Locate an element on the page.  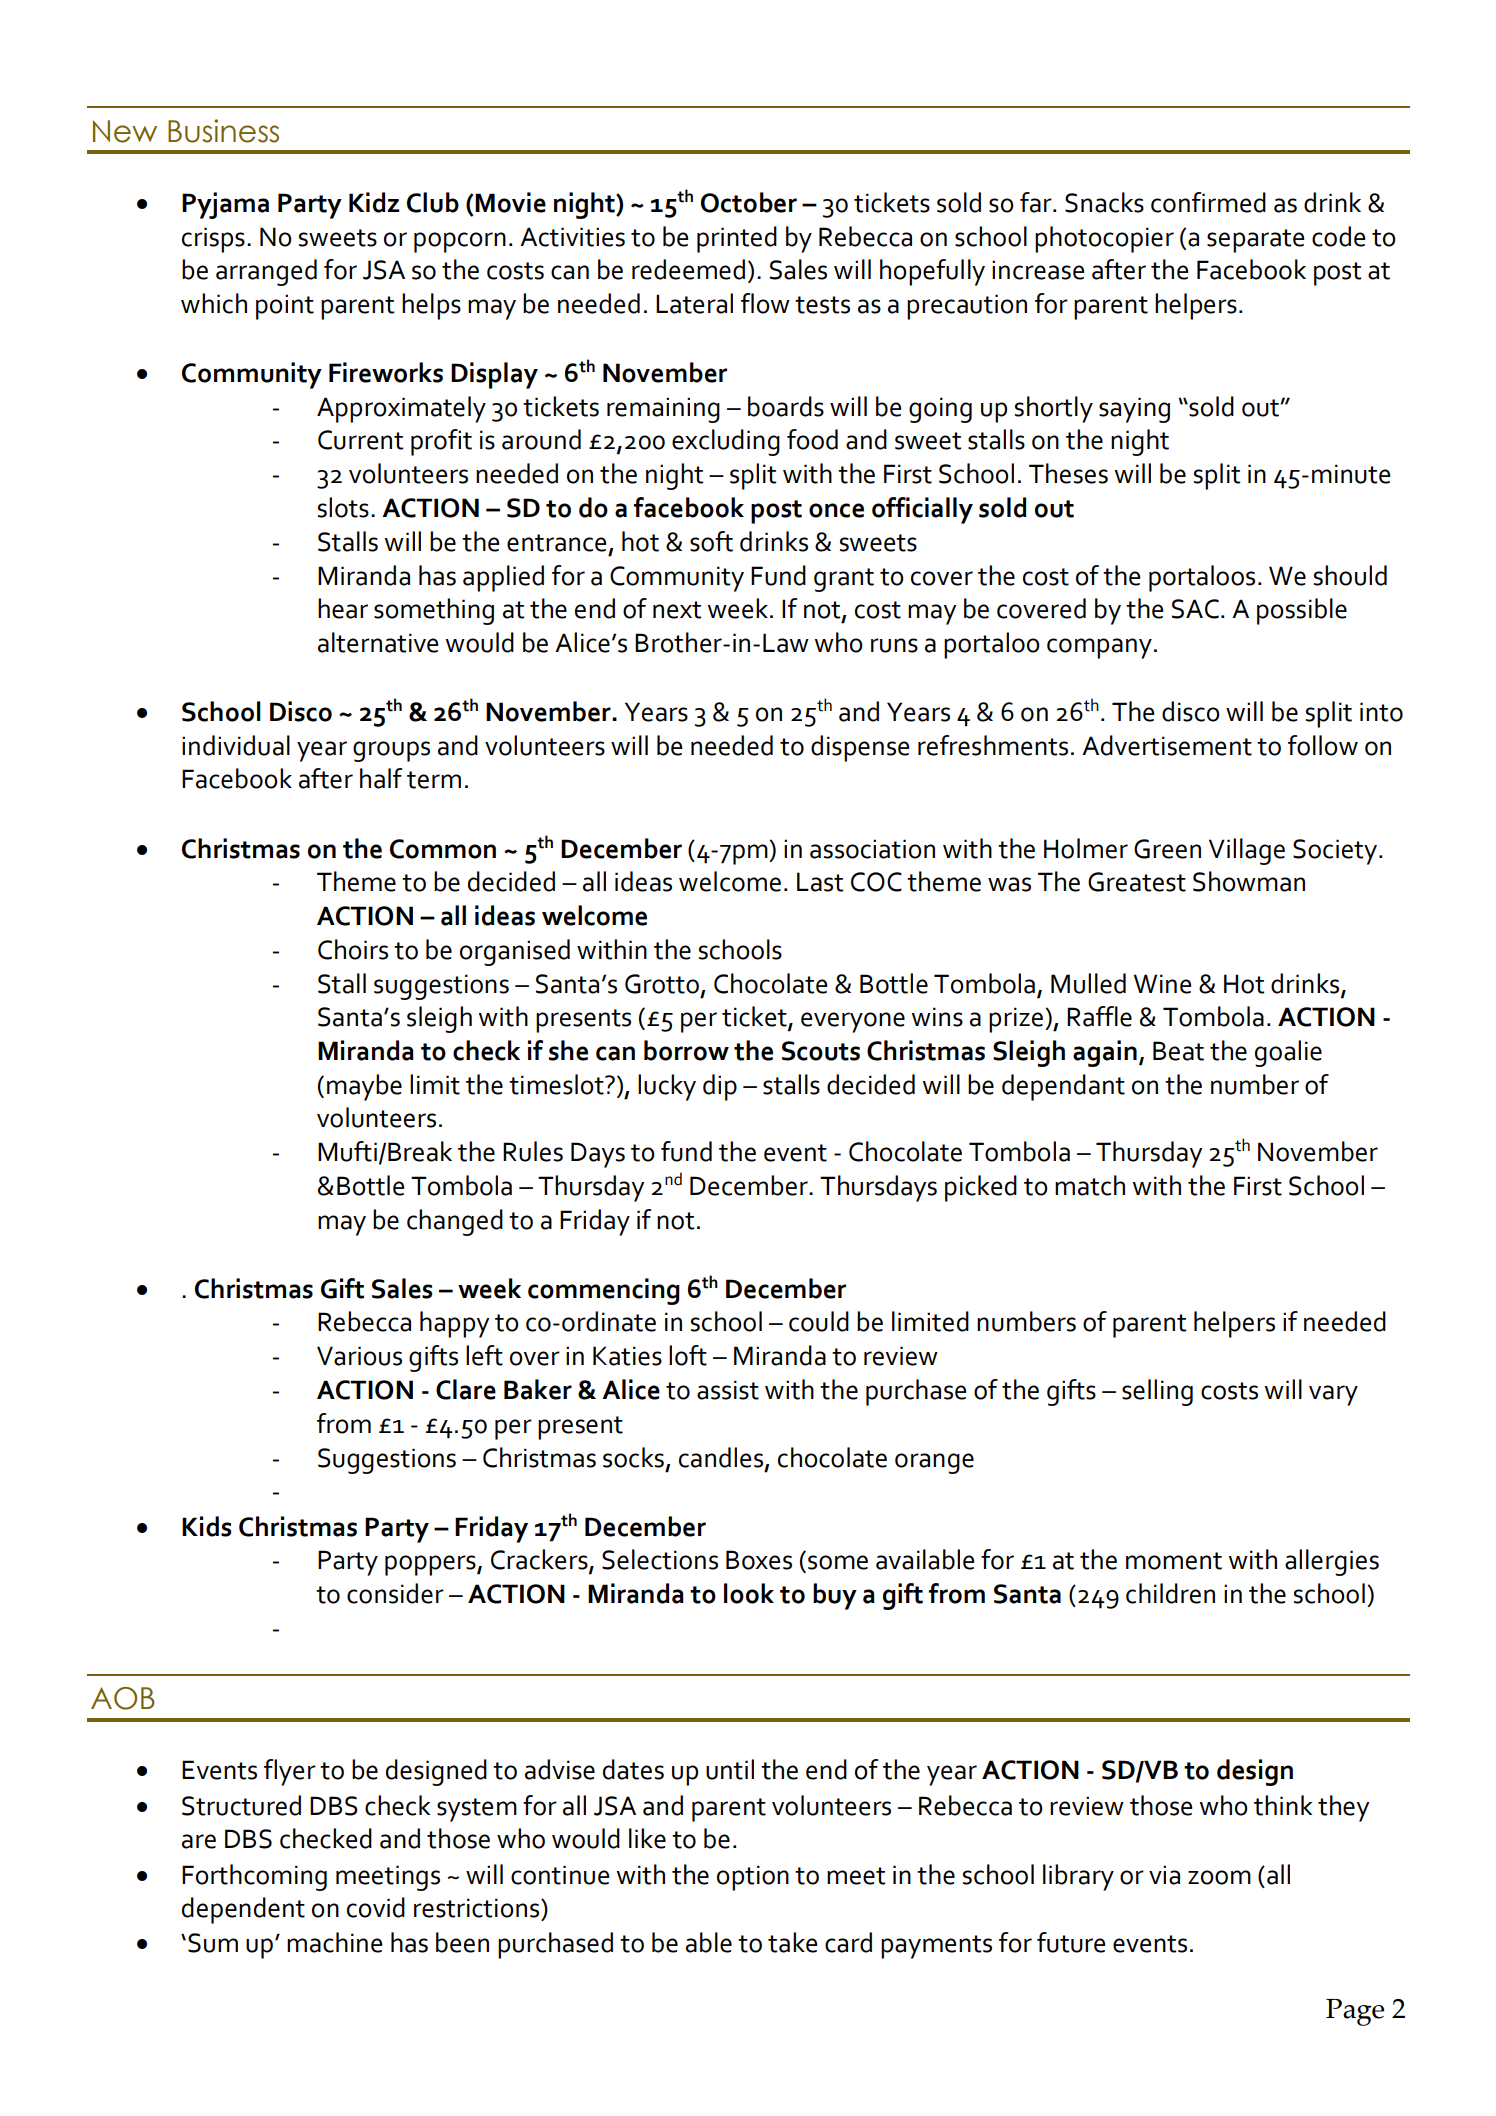
machine is located at coordinates (334, 1942).
